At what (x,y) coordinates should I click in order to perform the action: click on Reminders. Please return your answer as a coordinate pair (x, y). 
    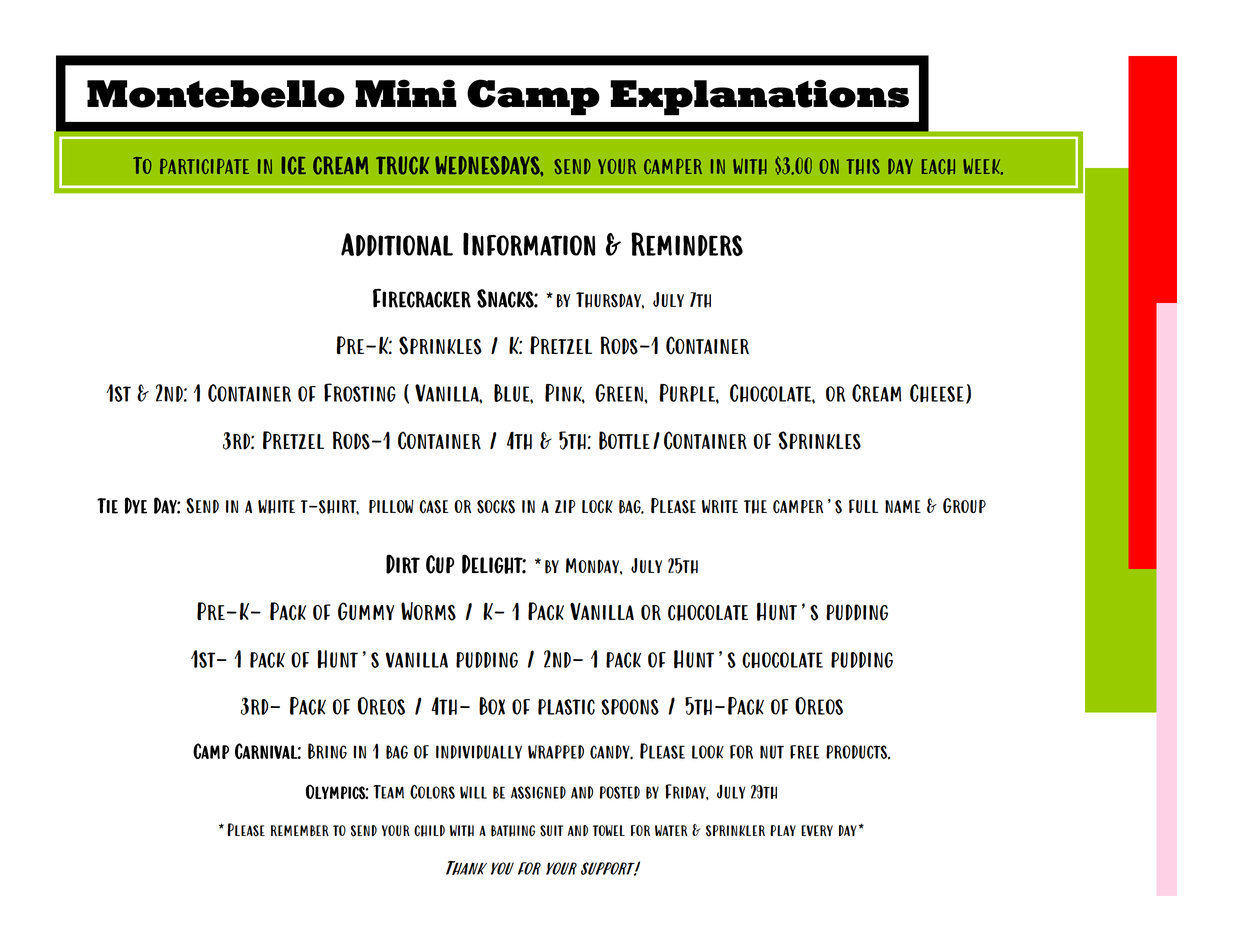
    Looking at the image, I should click on (687, 244).
